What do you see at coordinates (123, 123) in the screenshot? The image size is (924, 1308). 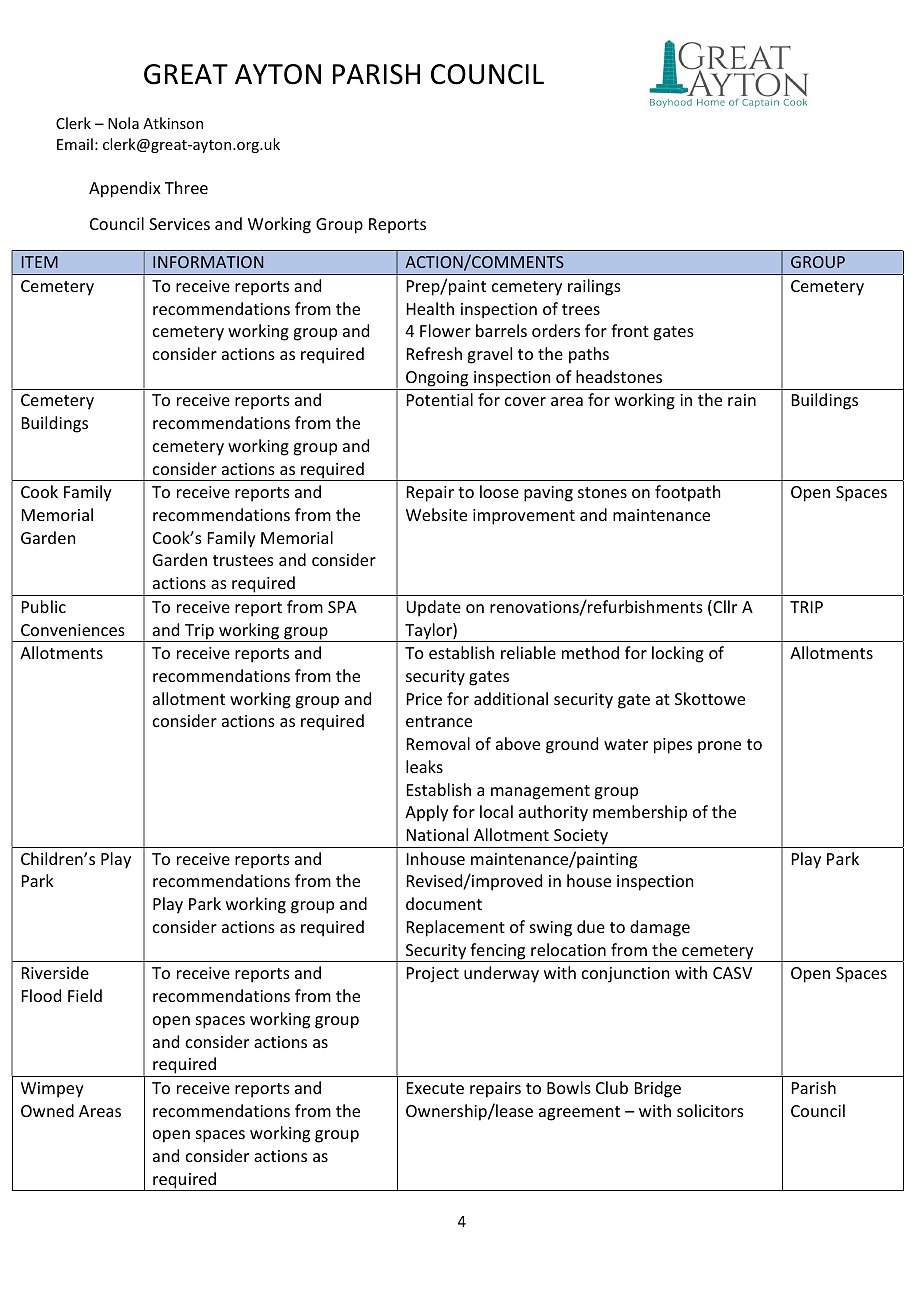 I see `Nola` at bounding box center [123, 123].
